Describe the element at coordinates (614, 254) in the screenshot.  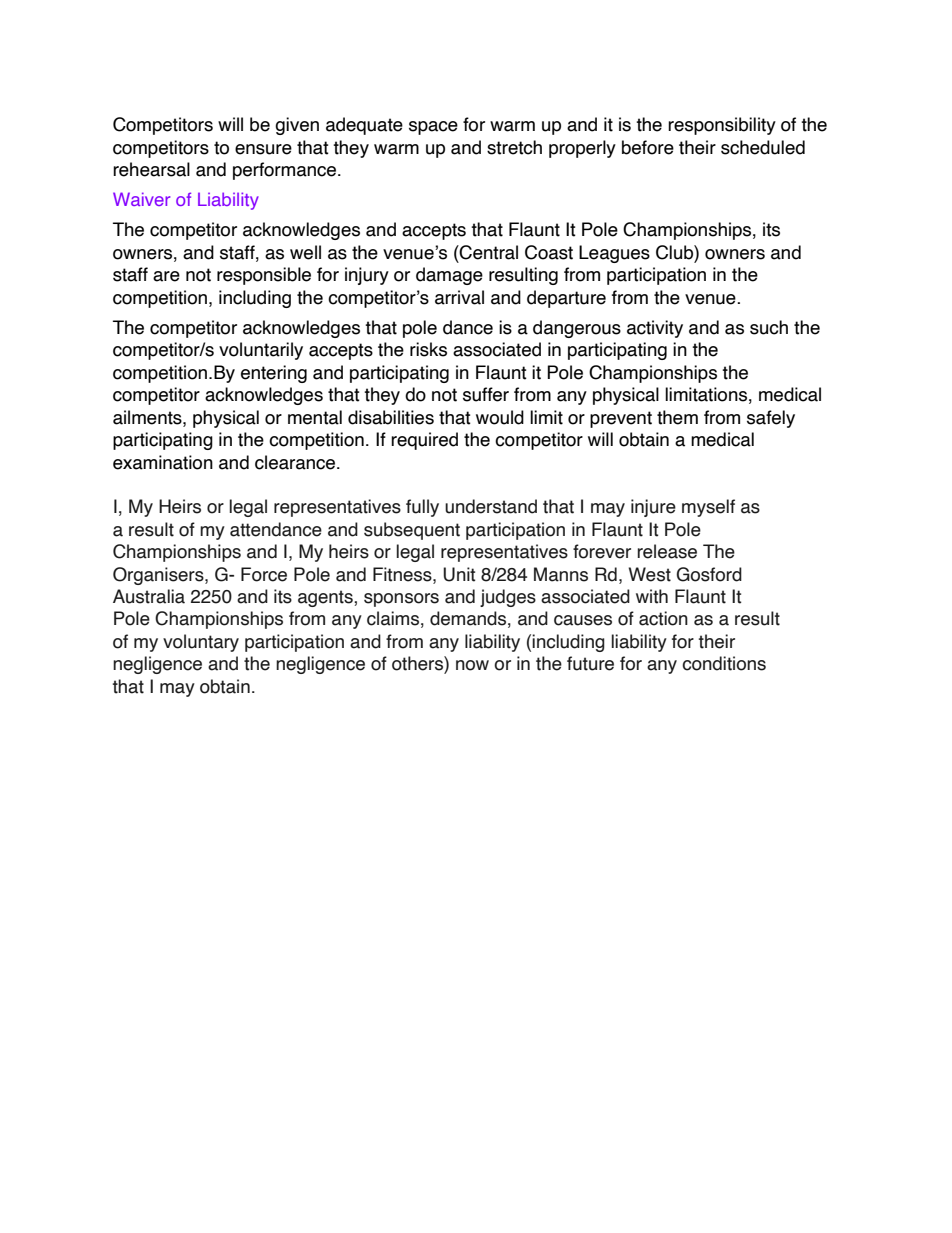
I see `Leagues` at that location.
